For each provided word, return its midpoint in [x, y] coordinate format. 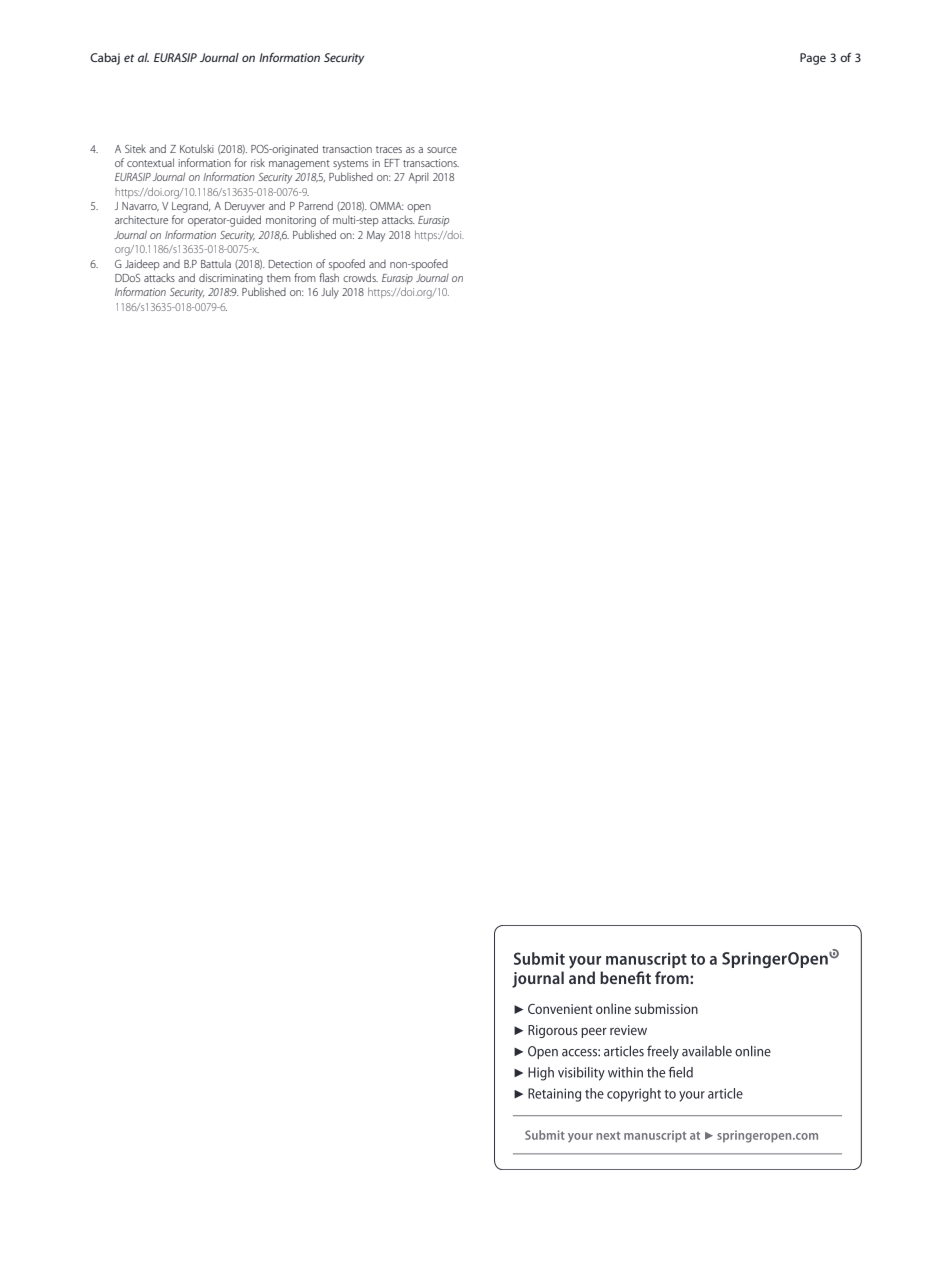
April [418, 177]
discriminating [231, 279]
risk [258, 162]
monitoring [291, 221]
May [376, 236]
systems [350, 165]
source [442, 150]
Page [813, 59]
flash [329, 277]
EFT [392, 163]
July [330, 293]
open [419, 208]
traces [389, 149]
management [299, 165]
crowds [360, 277]
